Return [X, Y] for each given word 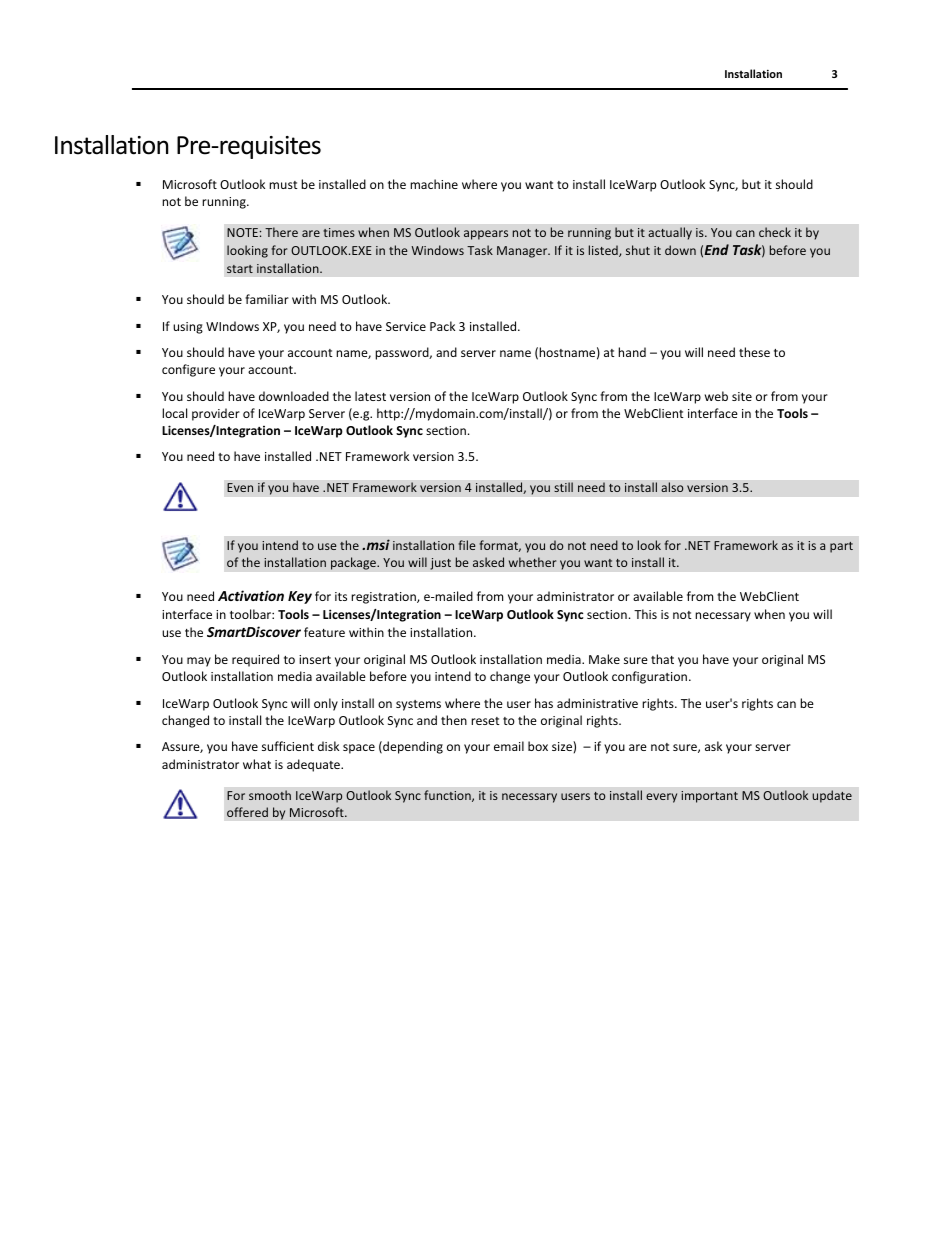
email [509, 746]
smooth [270, 795]
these [754, 352]
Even [240, 487]
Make [604, 659]
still [563, 487]
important [709, 797]
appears [486, 235]
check [775, 232]
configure [188, 370]
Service [406, 326]
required [255, 660]
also [672, 487]
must [283, 185]
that [662, 659]
